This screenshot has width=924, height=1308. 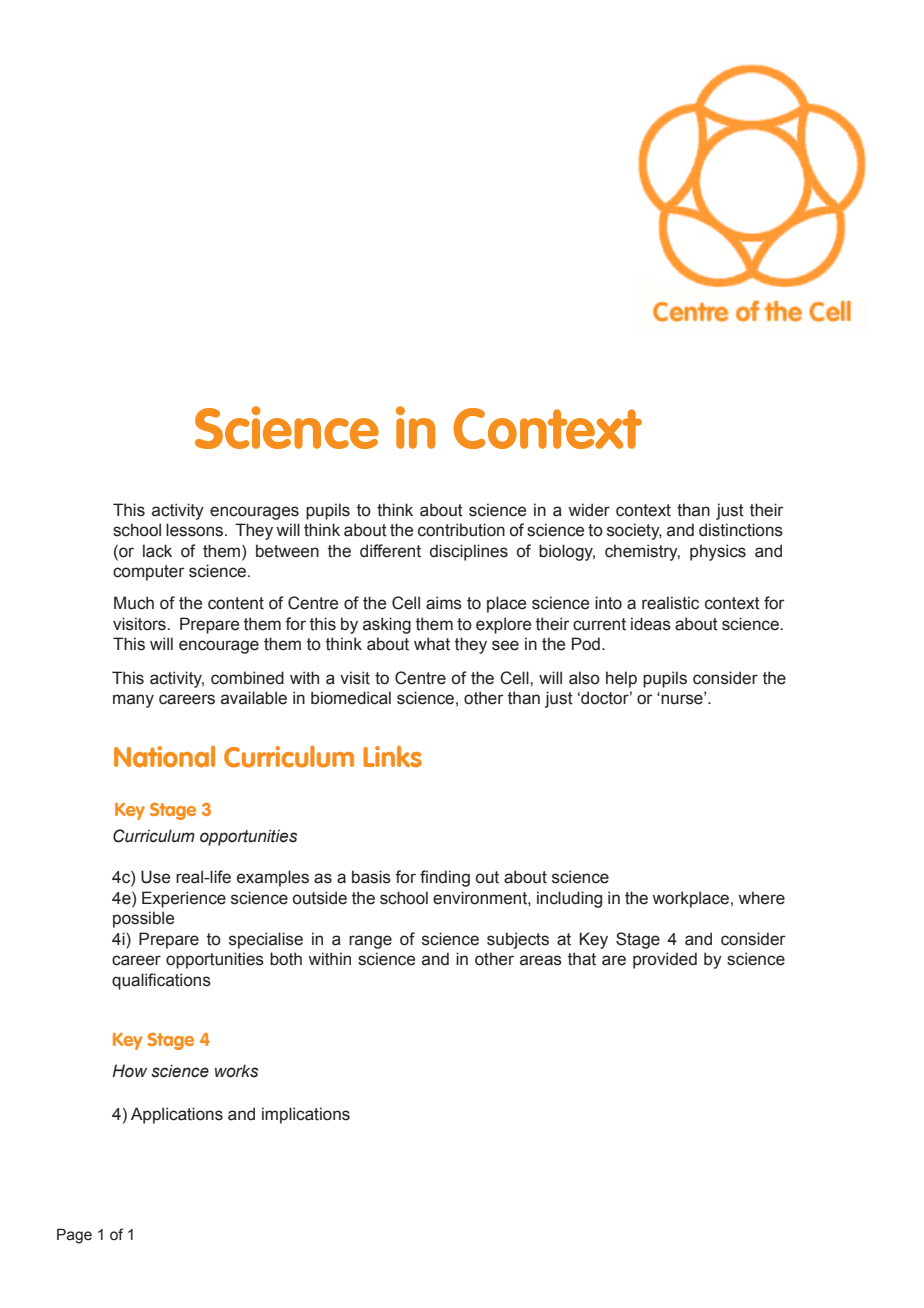 What do you see at coordinates (306, 1115) in the screenshot?
I see `implications` at bounding box center [306, 1115].
